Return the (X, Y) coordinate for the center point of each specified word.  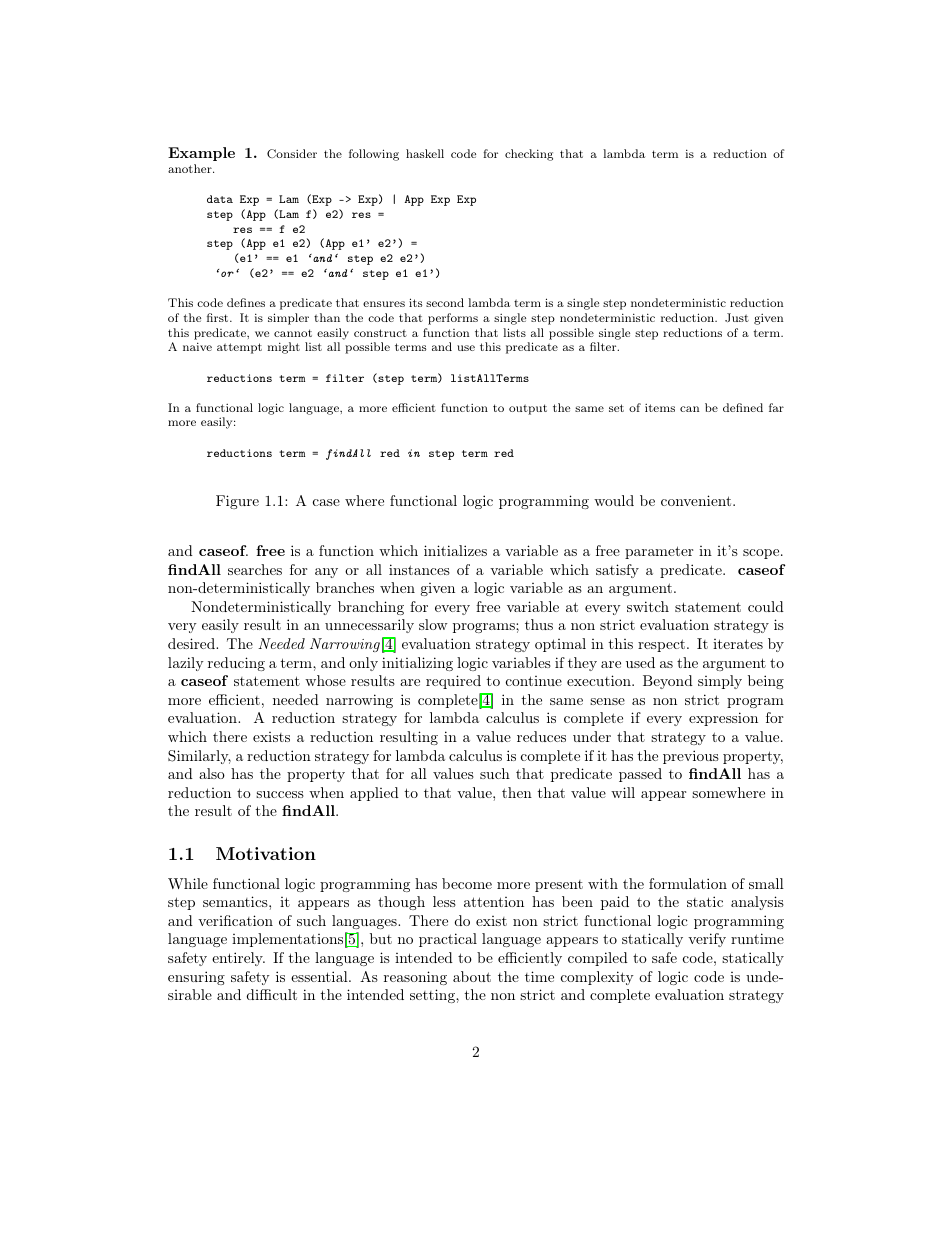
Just (737, 317)
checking (529, 155)
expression (723, 719)
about (472, 976)
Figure (237, 502)
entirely (238, 959)
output (528, 409)
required (453, 682)
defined (743, 407)
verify (707, 940)
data (220, 199)
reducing (236, 664)
